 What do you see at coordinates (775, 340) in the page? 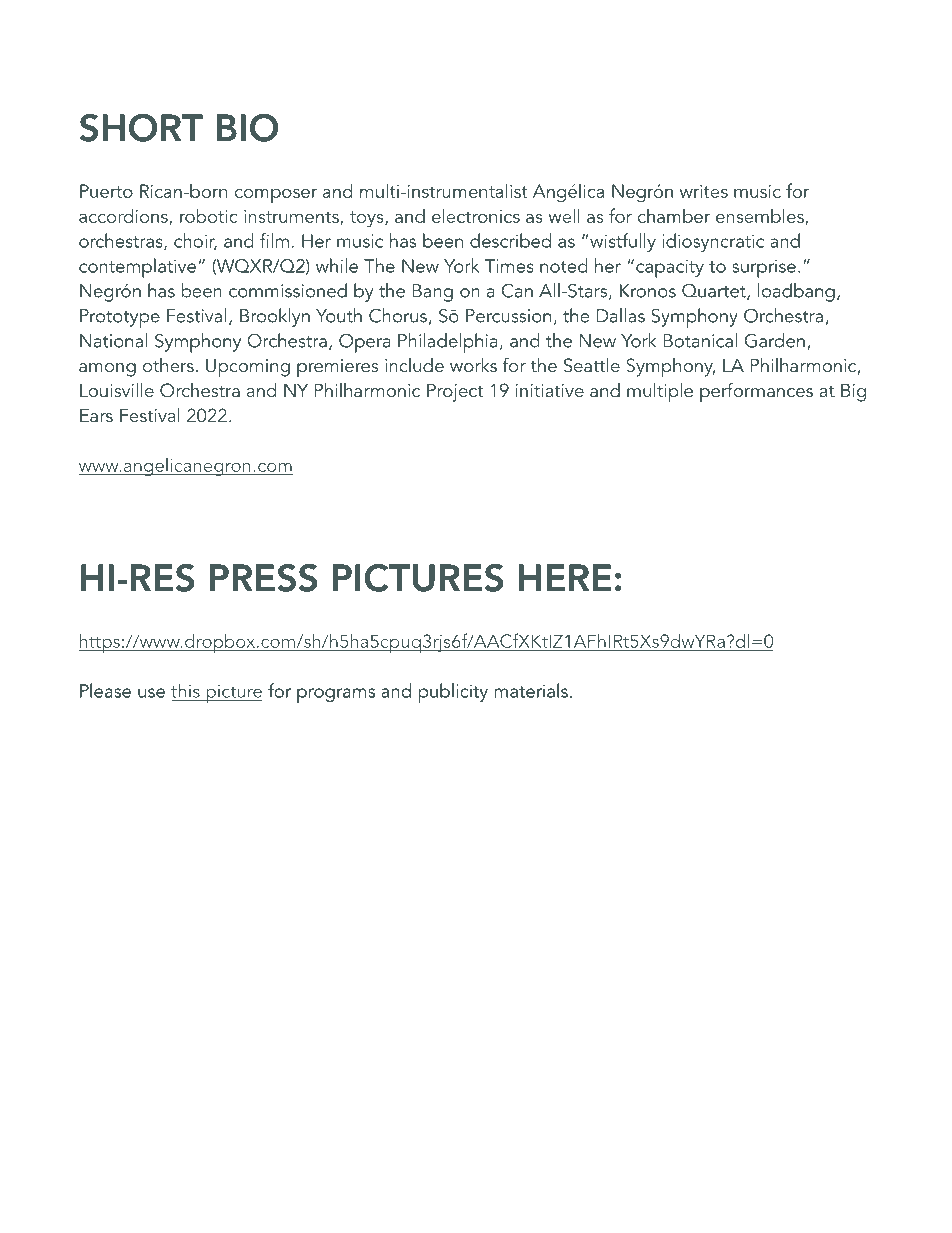
I see `Garden` at bounding box center [775, 340].
